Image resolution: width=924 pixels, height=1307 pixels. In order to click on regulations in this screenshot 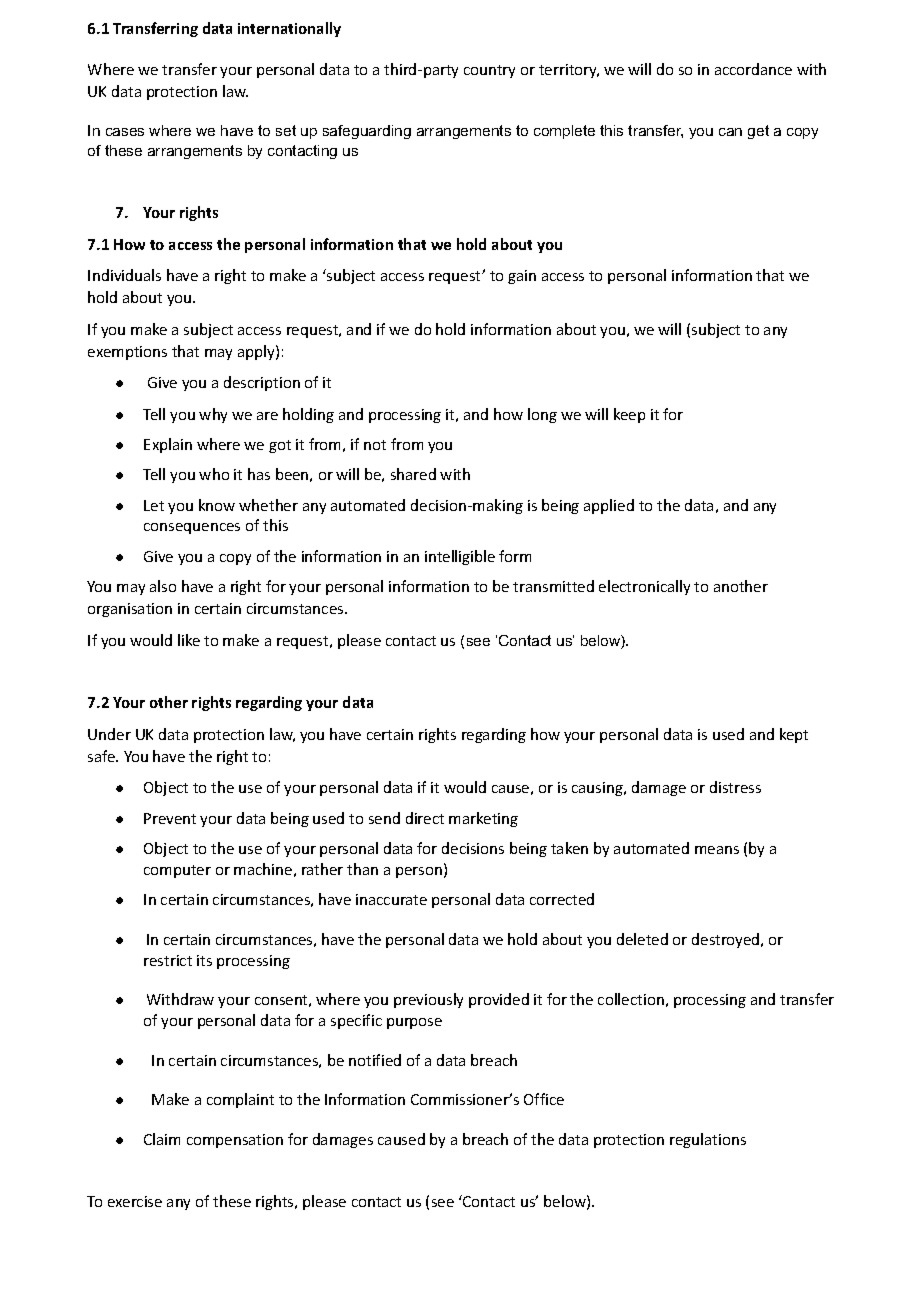, I will do `click(708, 1140)`.
